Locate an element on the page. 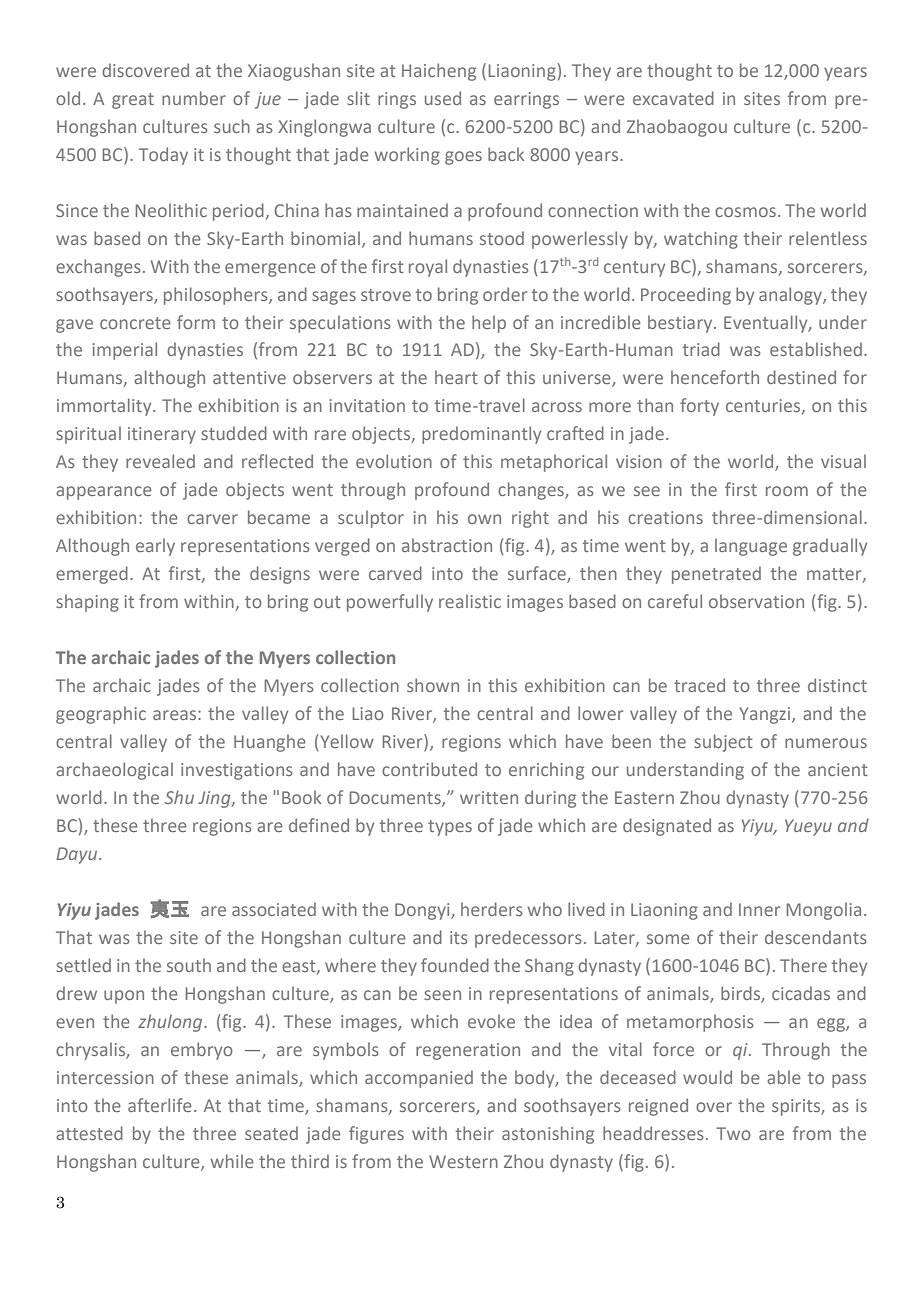  concrete is located at coordinates (135, 323).
